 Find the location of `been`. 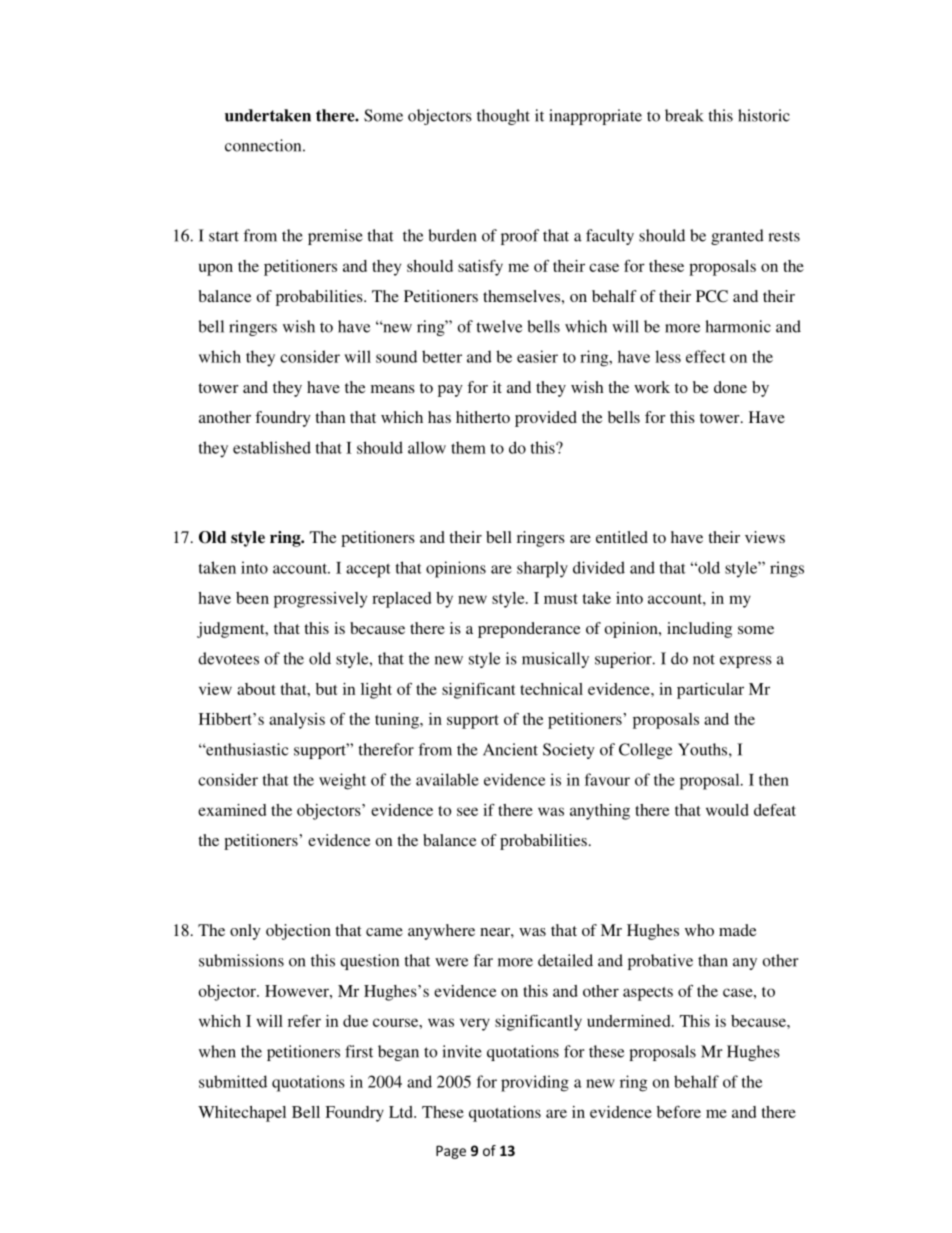

been is located at coordinates (252, 598).
